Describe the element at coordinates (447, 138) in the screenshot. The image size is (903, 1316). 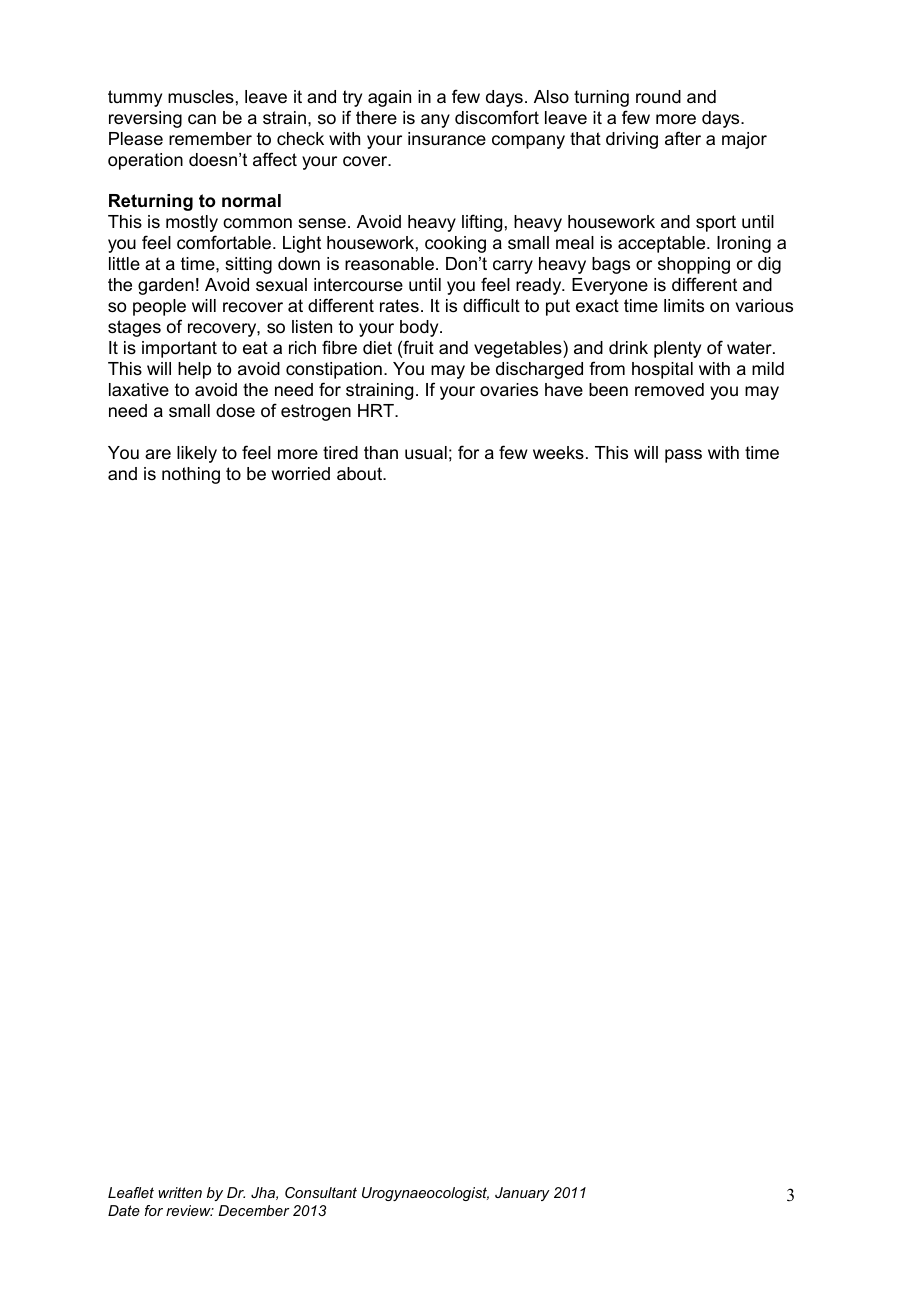
I see `insurance` at that location.
